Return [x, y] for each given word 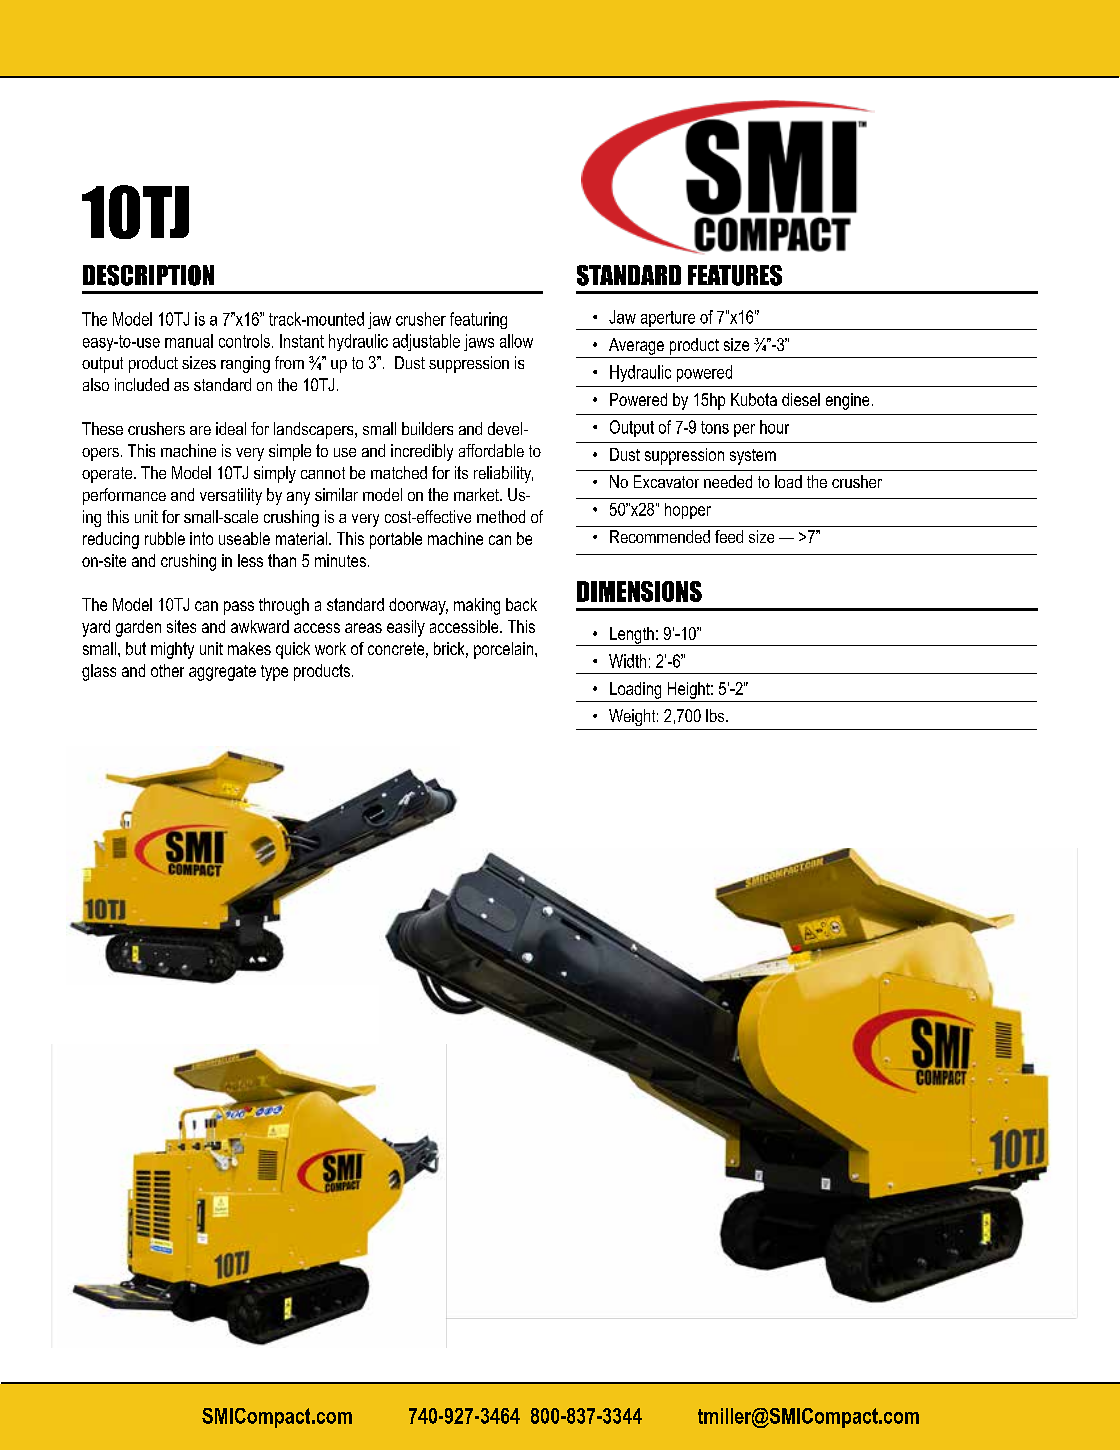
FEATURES [735, 275]
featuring [478, 320]
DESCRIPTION [148, 275]
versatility [231, 496]
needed [728, 481]
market [477, 494]
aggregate [222, 673]
